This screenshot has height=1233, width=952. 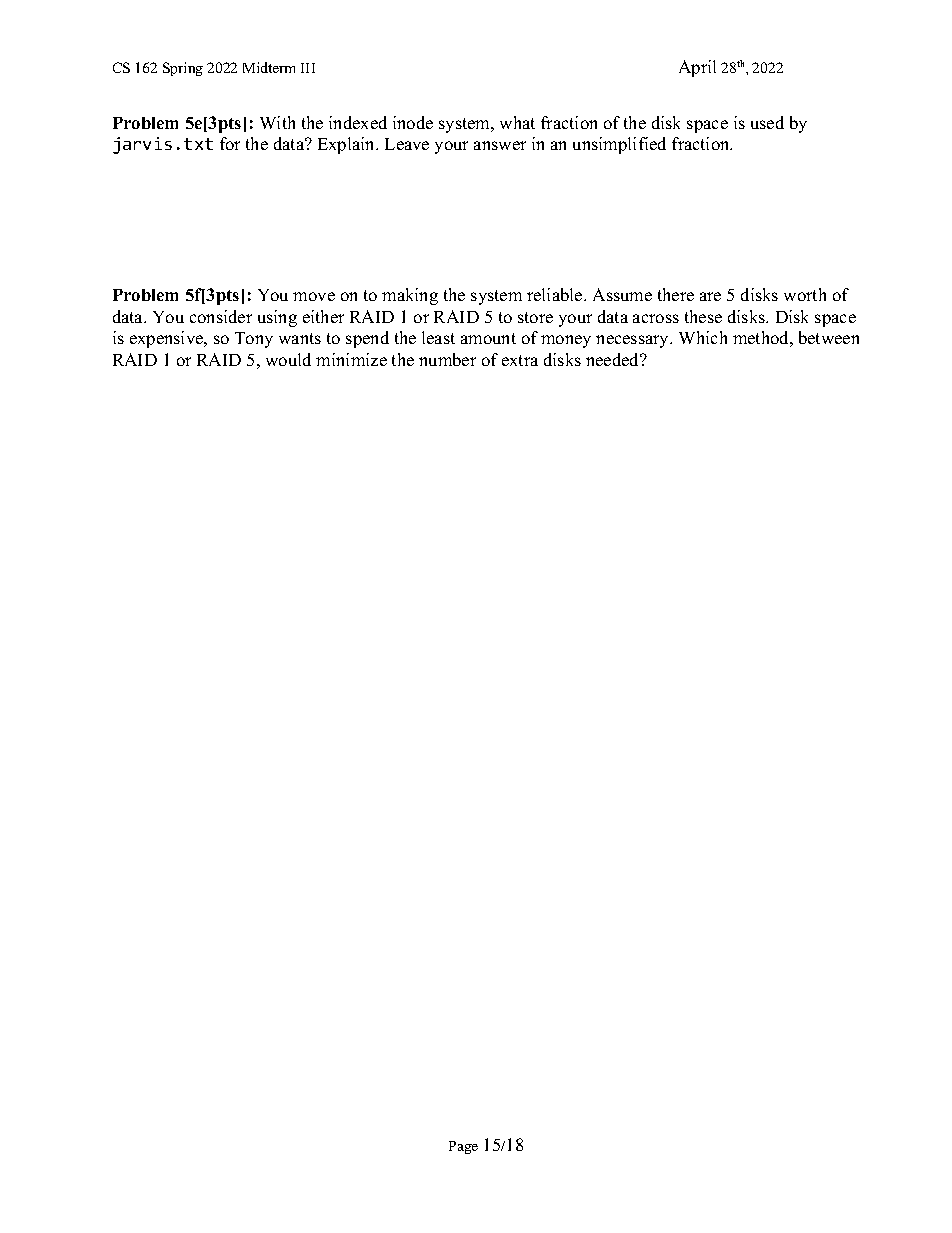 What do you see at coordinates (351, 359) in the screenshot?
I see `minimize` at bounding box center [351, 359].
